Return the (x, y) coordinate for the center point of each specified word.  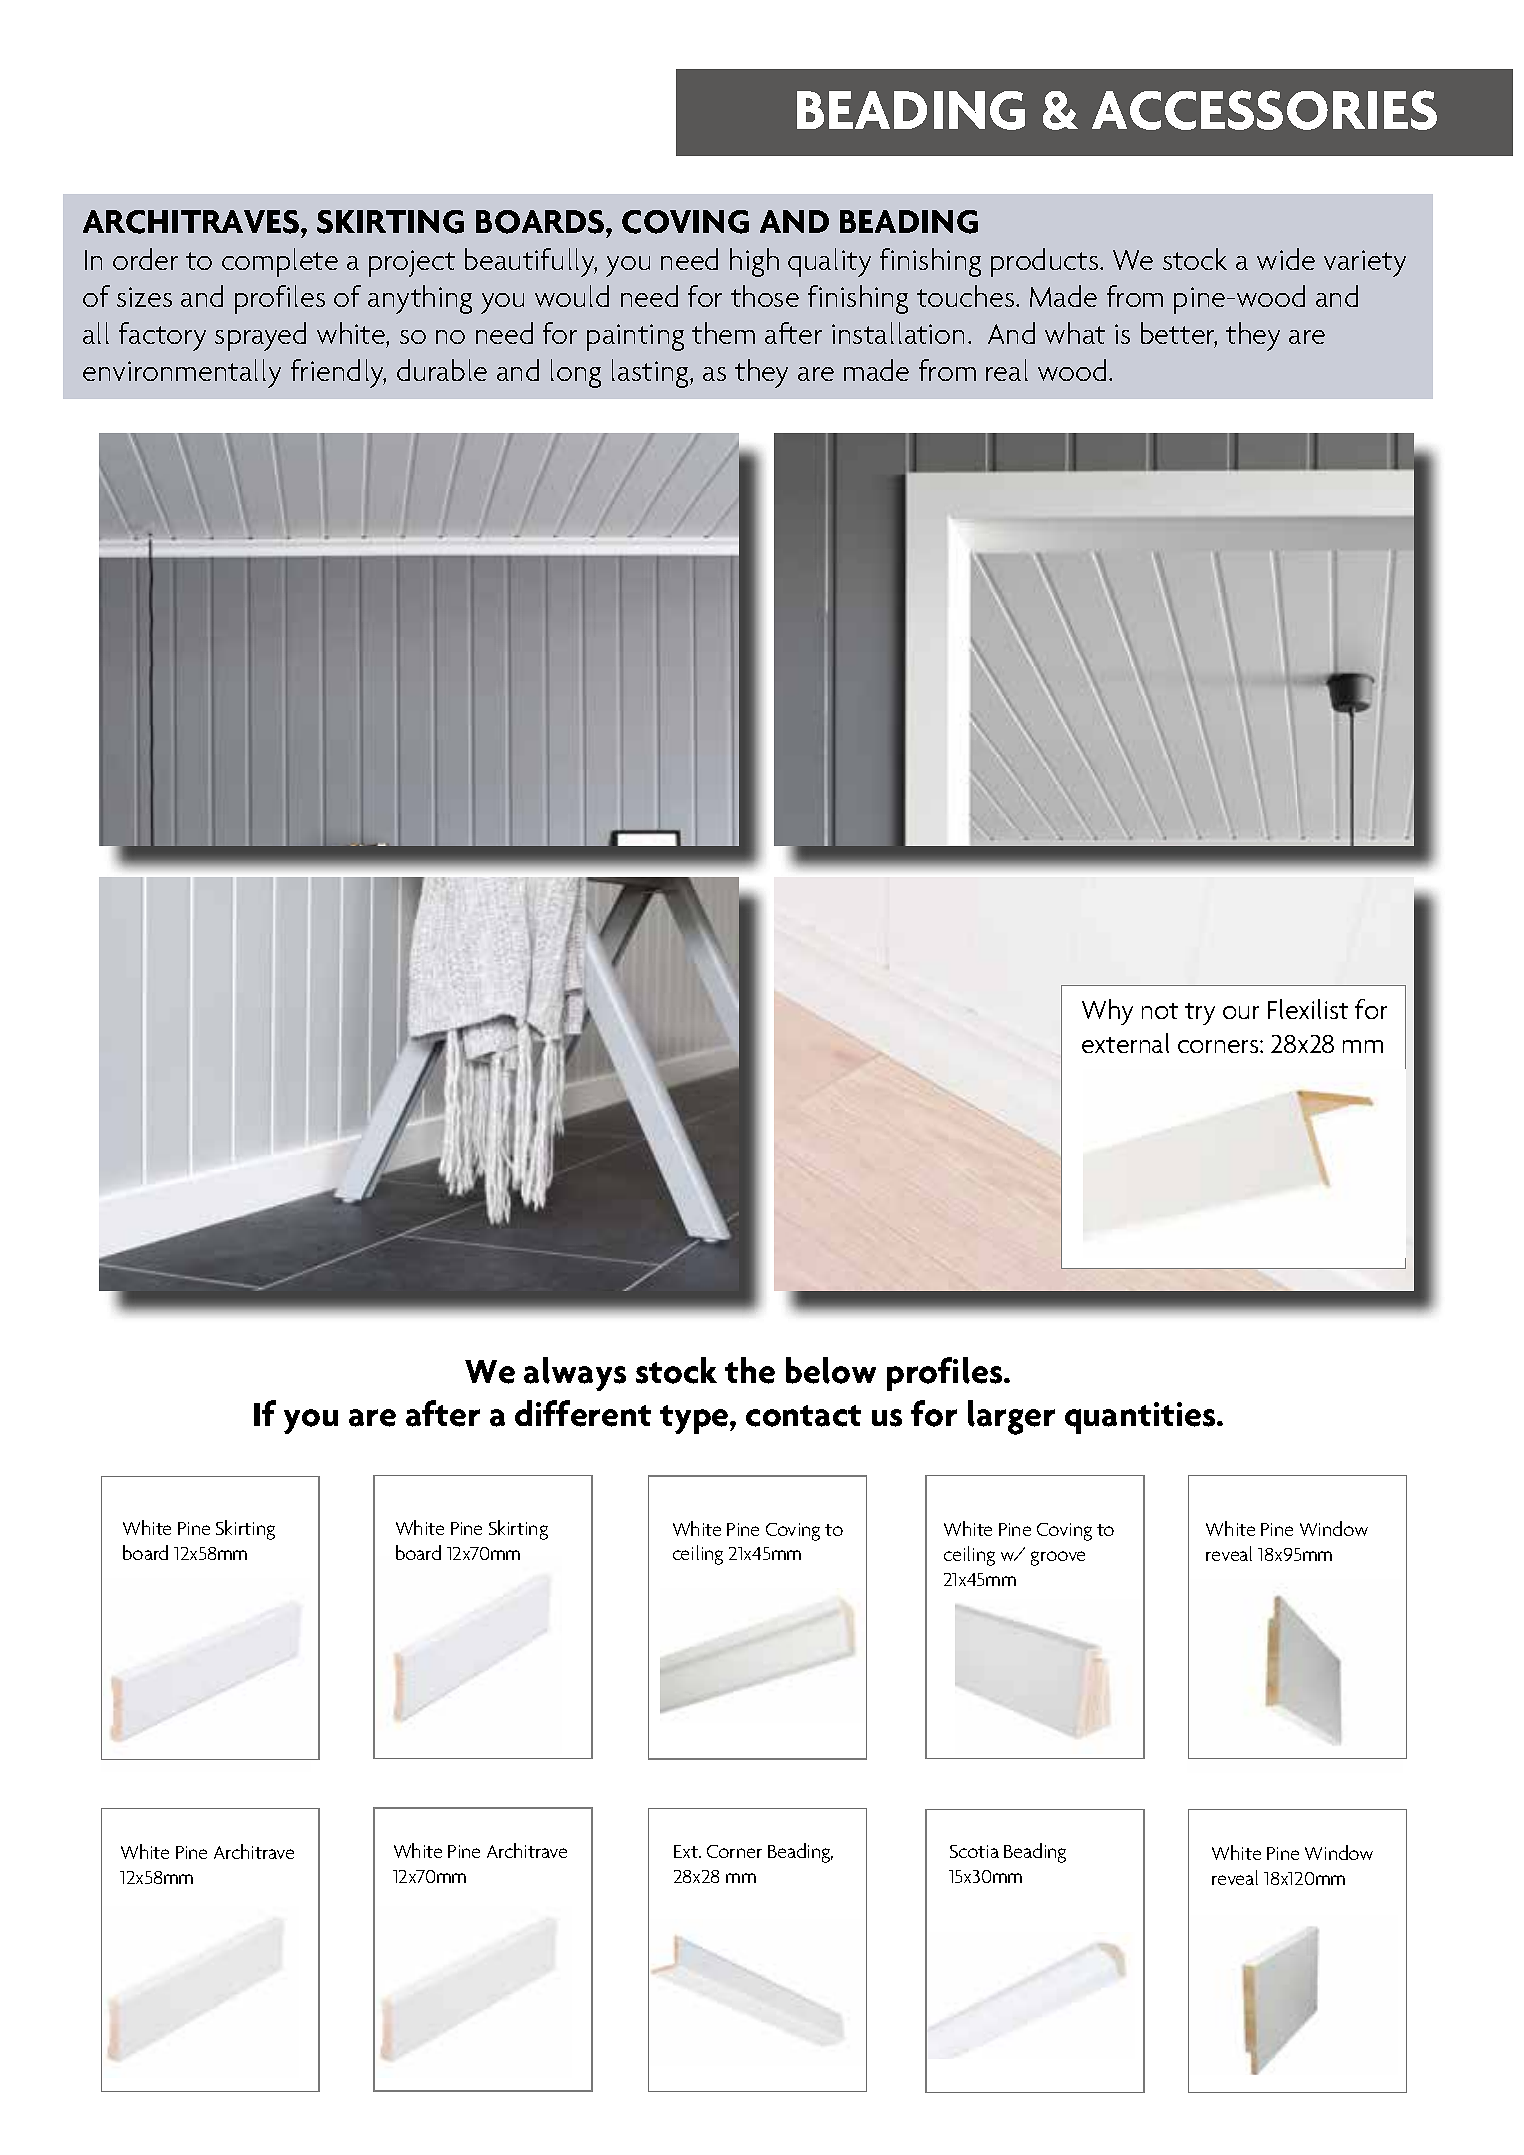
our (1241, 1012)
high (754, 262)
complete (280, 262)
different (583, 1413)
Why (1107, 1012)
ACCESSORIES (1264, 110)
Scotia (974, 1851)
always (575, 1374)
